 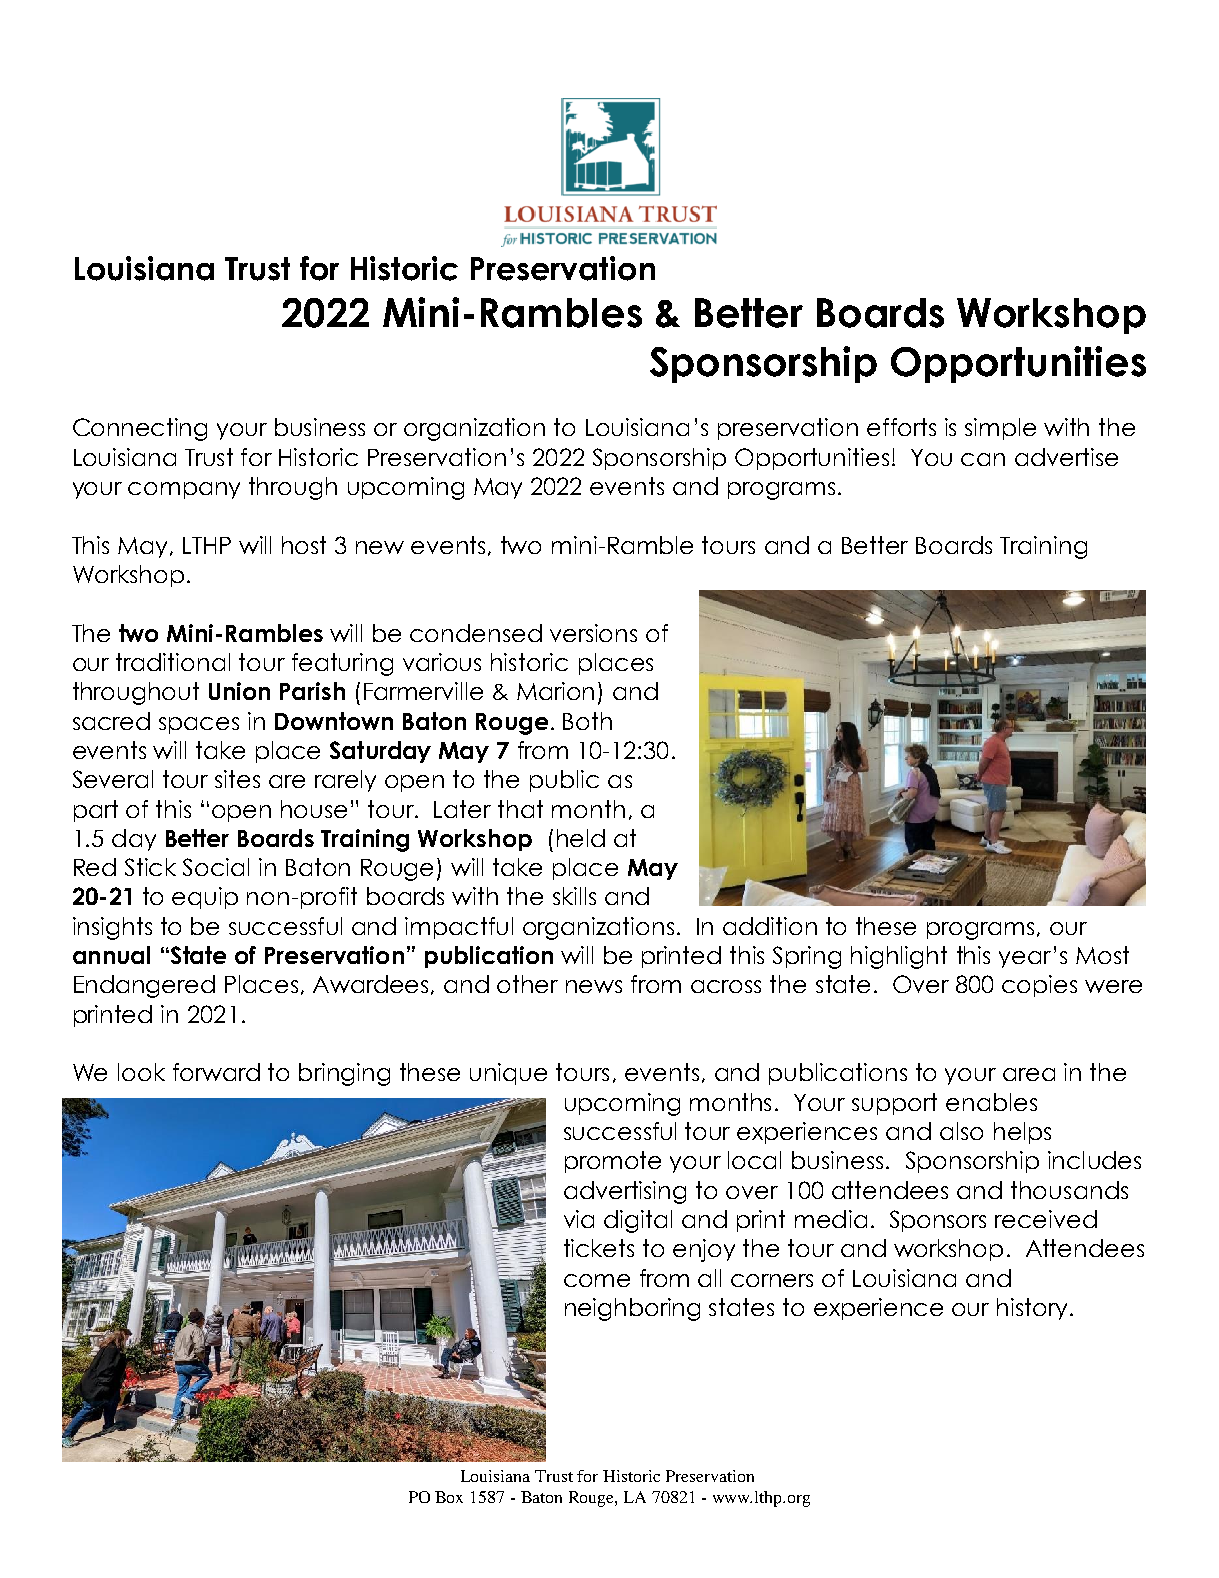 I want to click on held, so click(x=581, y=838).
